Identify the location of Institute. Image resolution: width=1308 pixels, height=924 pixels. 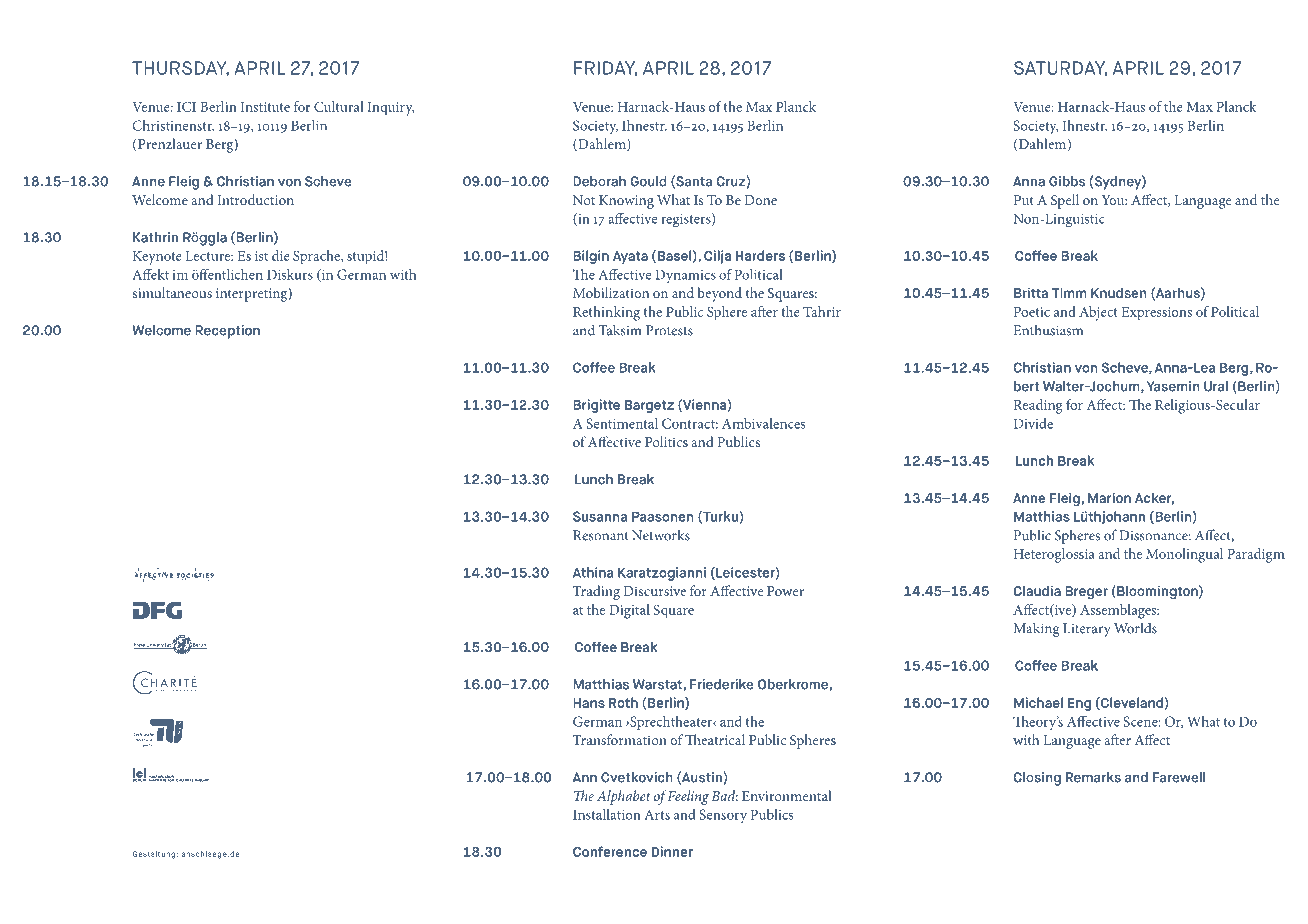
(265, 107).
